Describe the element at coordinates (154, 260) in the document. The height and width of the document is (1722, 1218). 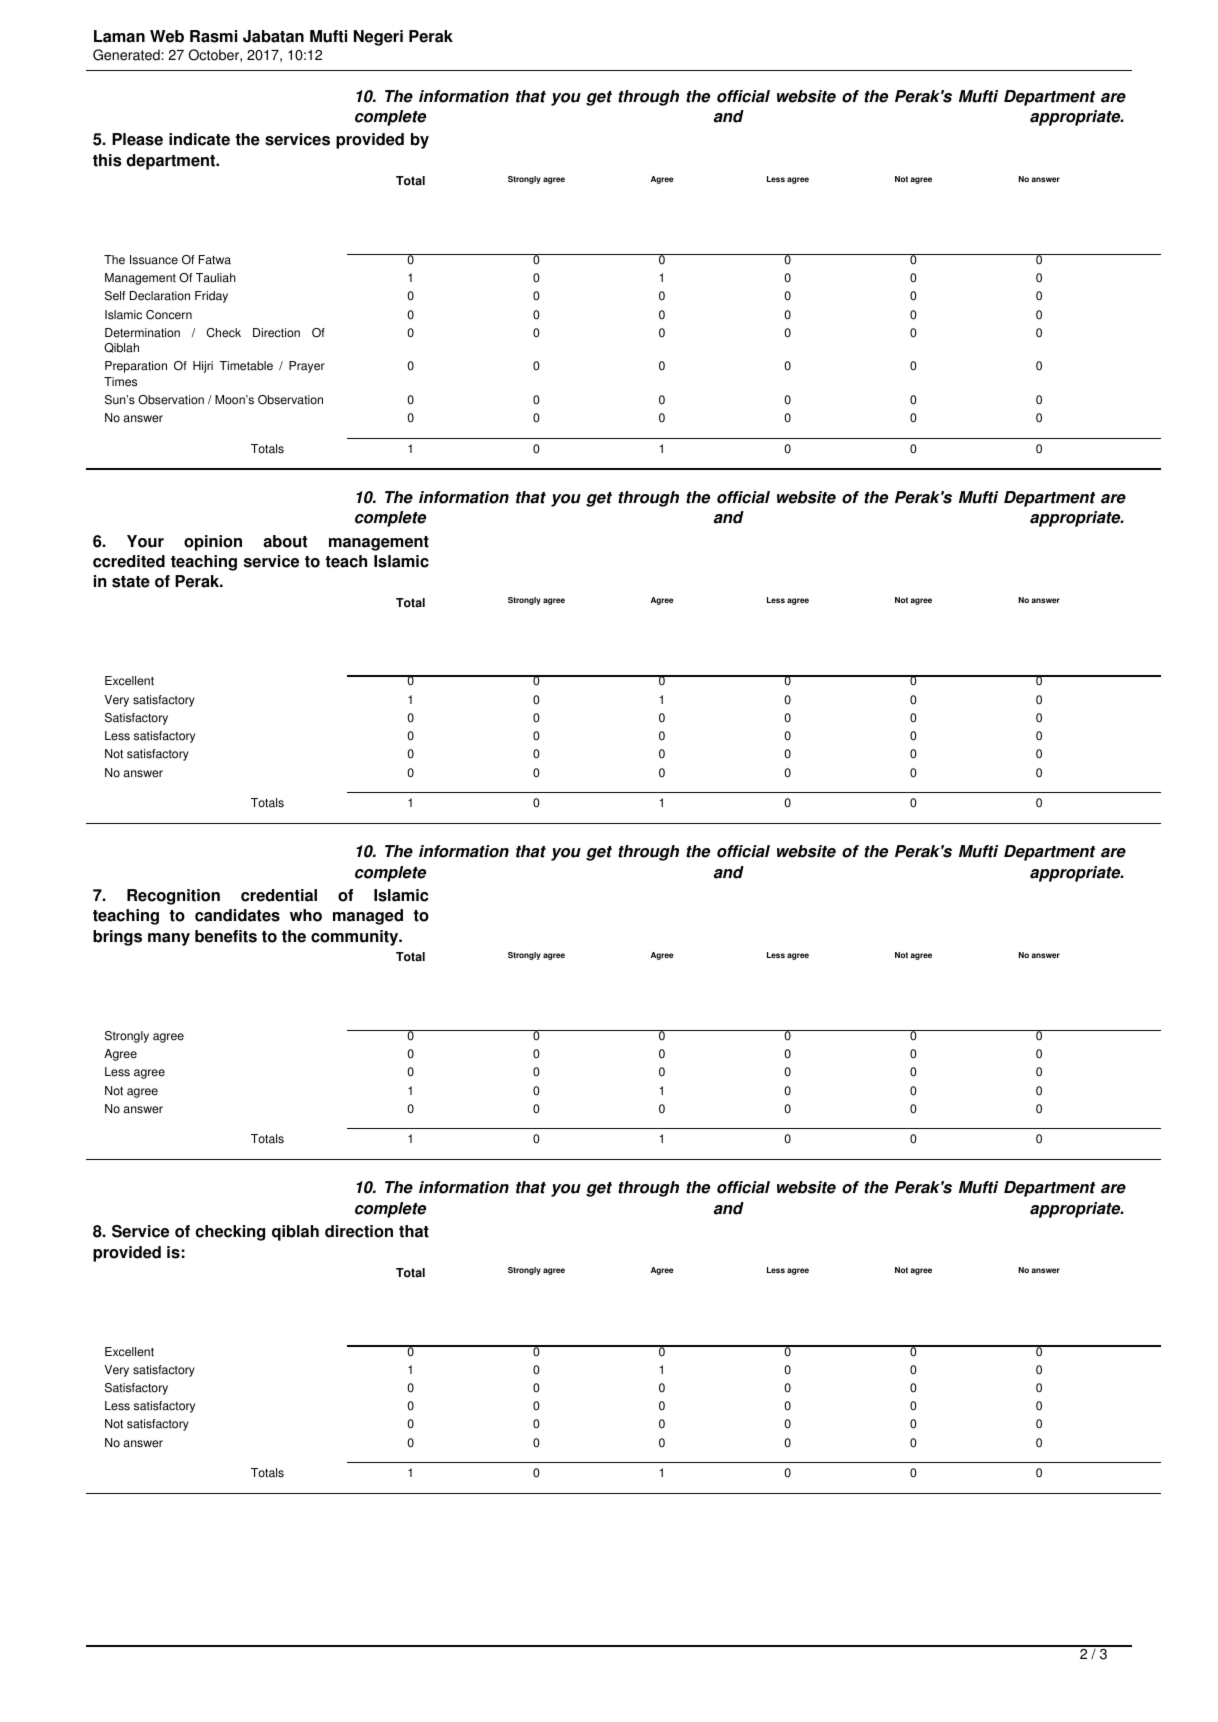
I see `Issuance` at that location.
